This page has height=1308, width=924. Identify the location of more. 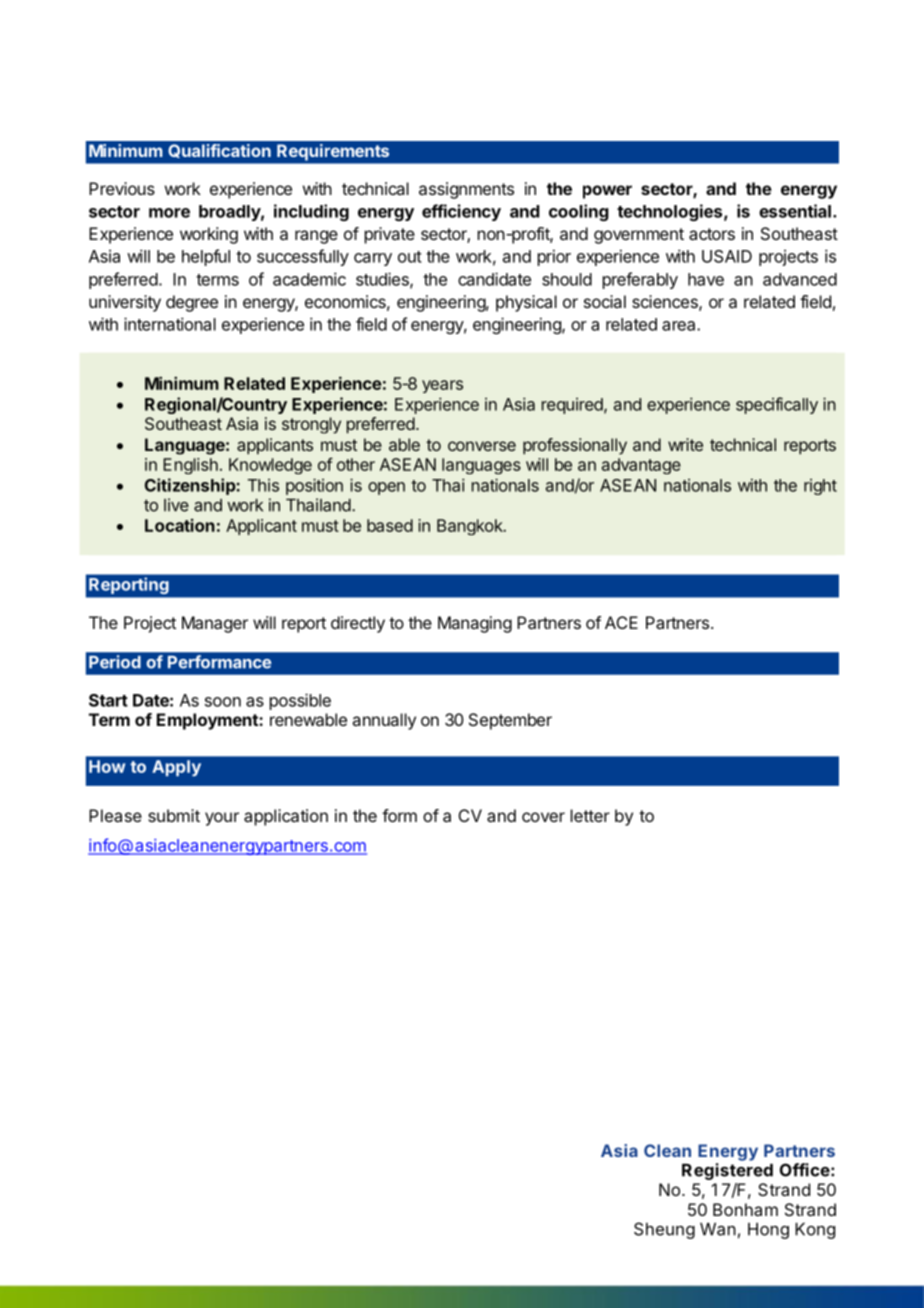
(169, 213).
